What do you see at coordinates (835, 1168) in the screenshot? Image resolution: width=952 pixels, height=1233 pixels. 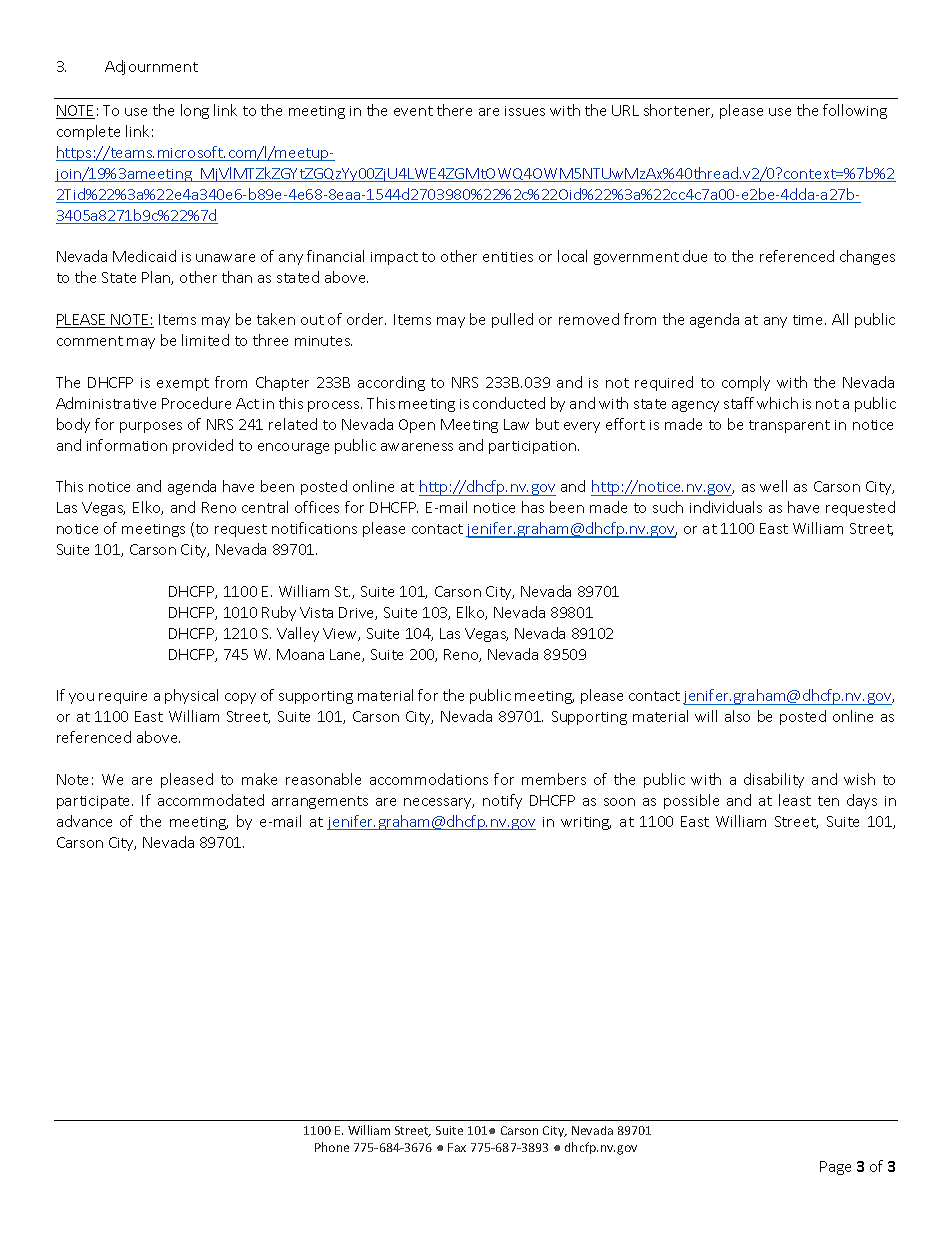 I see `Page` at bounding box center [835, 1168].
